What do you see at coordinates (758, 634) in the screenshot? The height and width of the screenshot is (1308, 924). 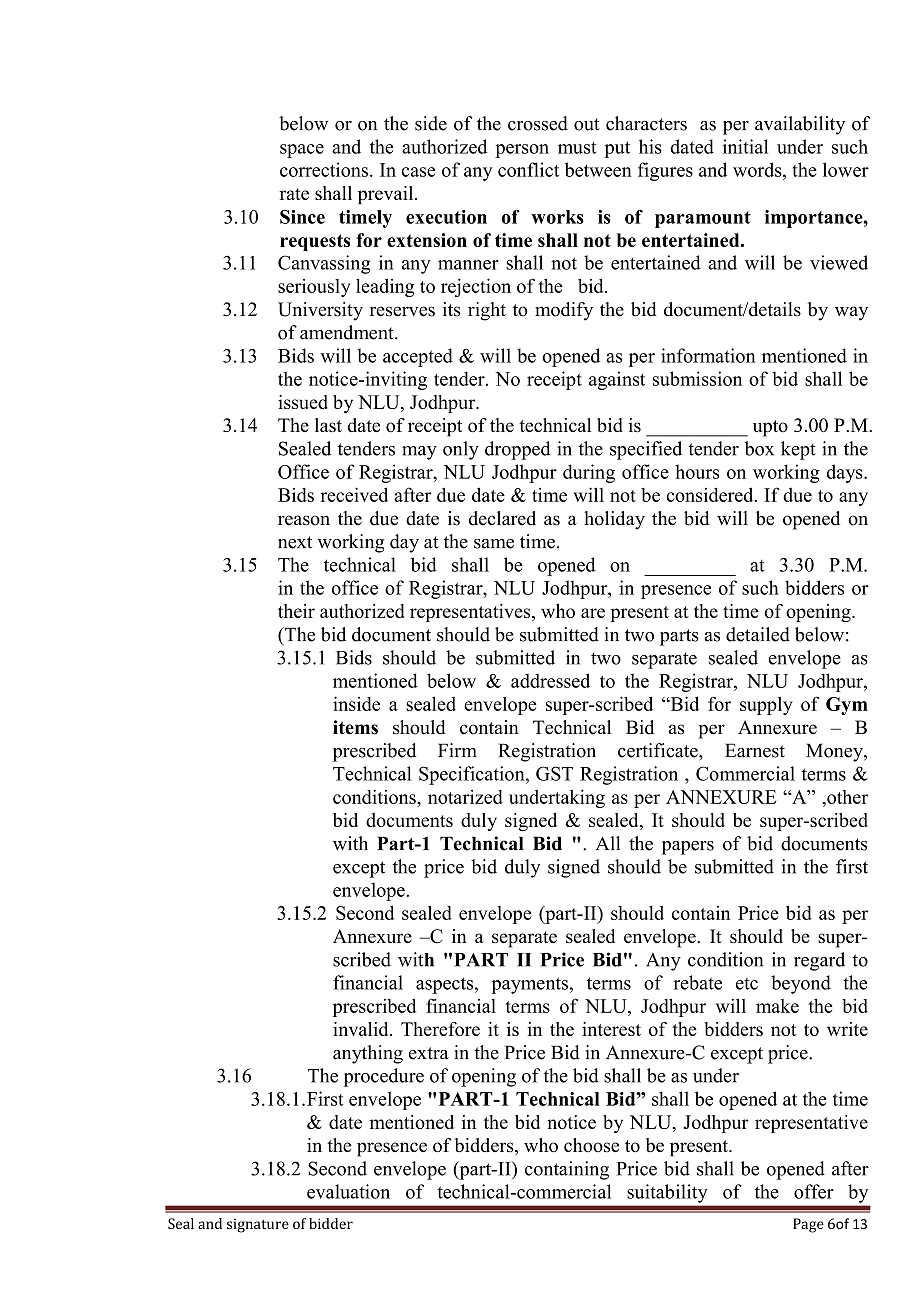 I see `detailed` at bounding box center [758, 634].
